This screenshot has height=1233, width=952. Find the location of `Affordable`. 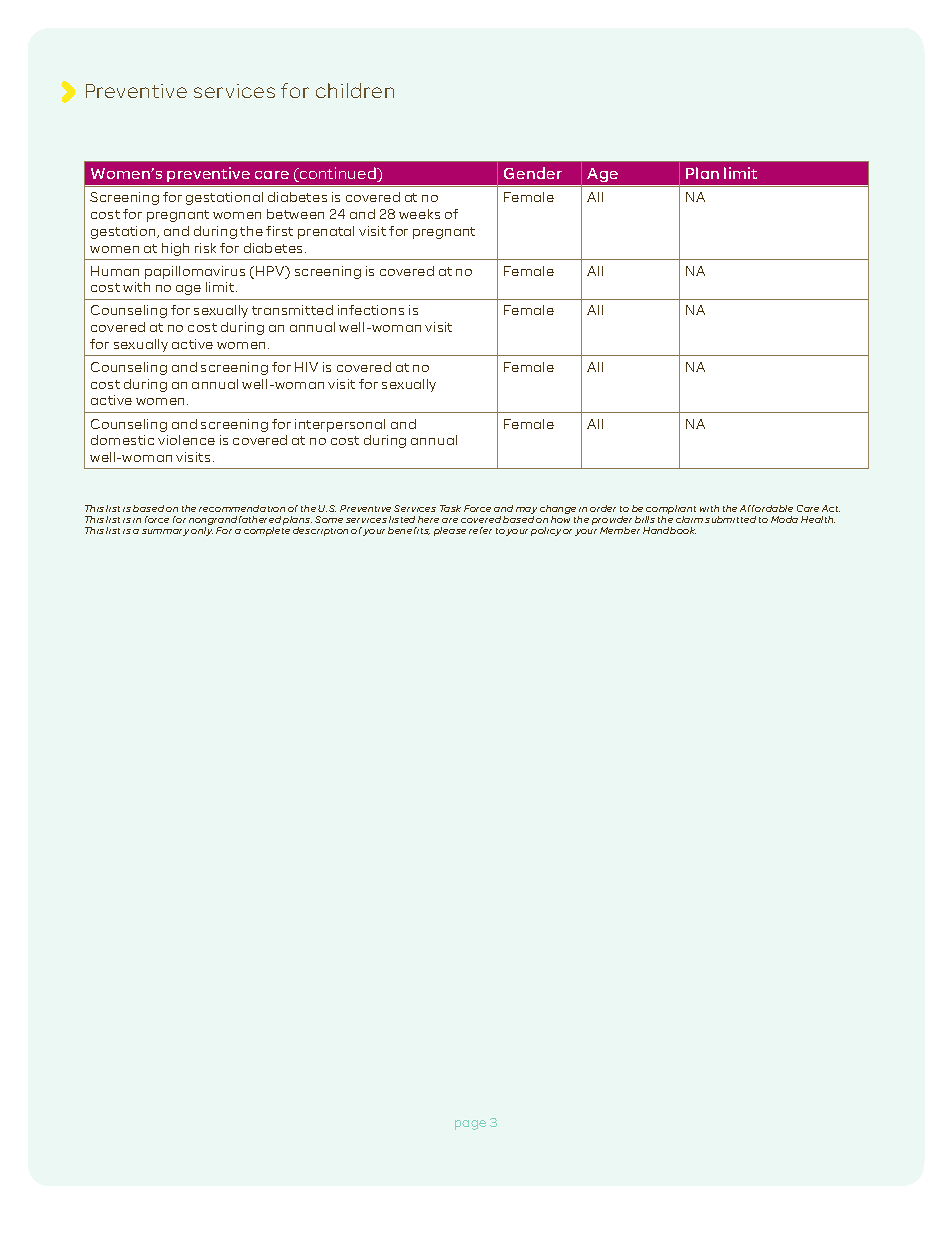

Affordable is located at coordinates (766, 508).
